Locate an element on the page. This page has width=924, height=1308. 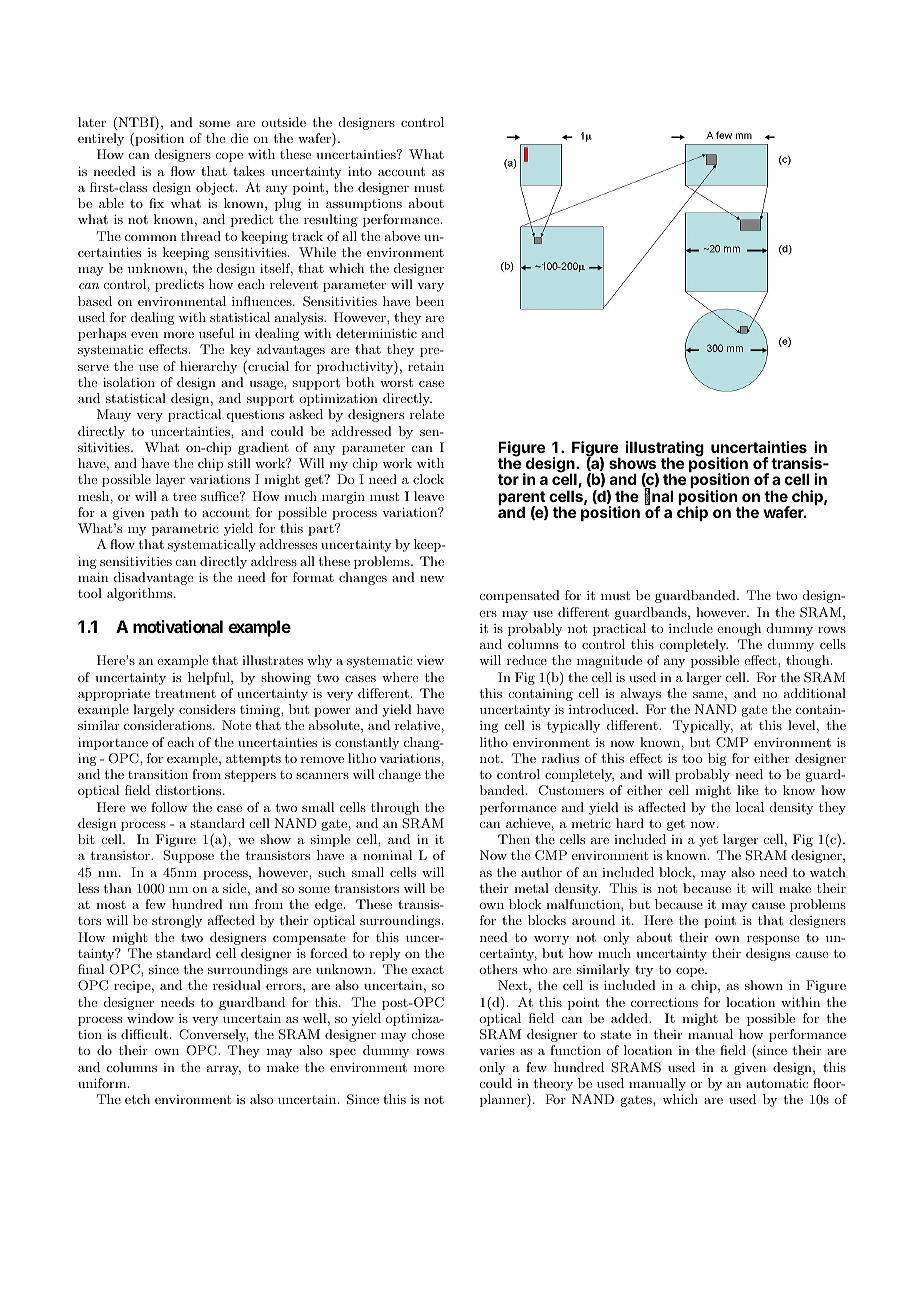
algorithms is located at coordinates (141, 594).
